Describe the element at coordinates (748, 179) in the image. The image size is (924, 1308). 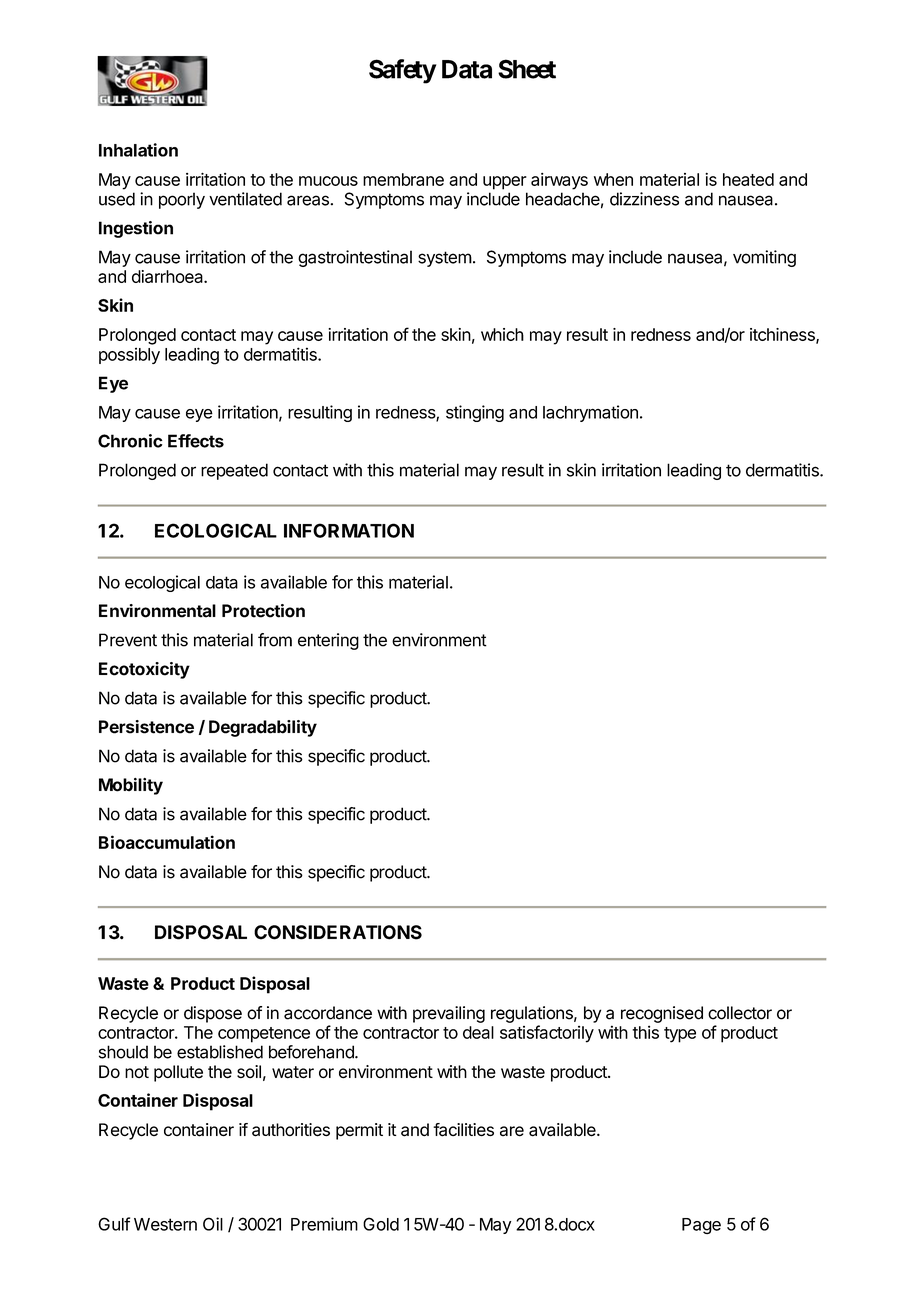
I see `heated` at that location.
